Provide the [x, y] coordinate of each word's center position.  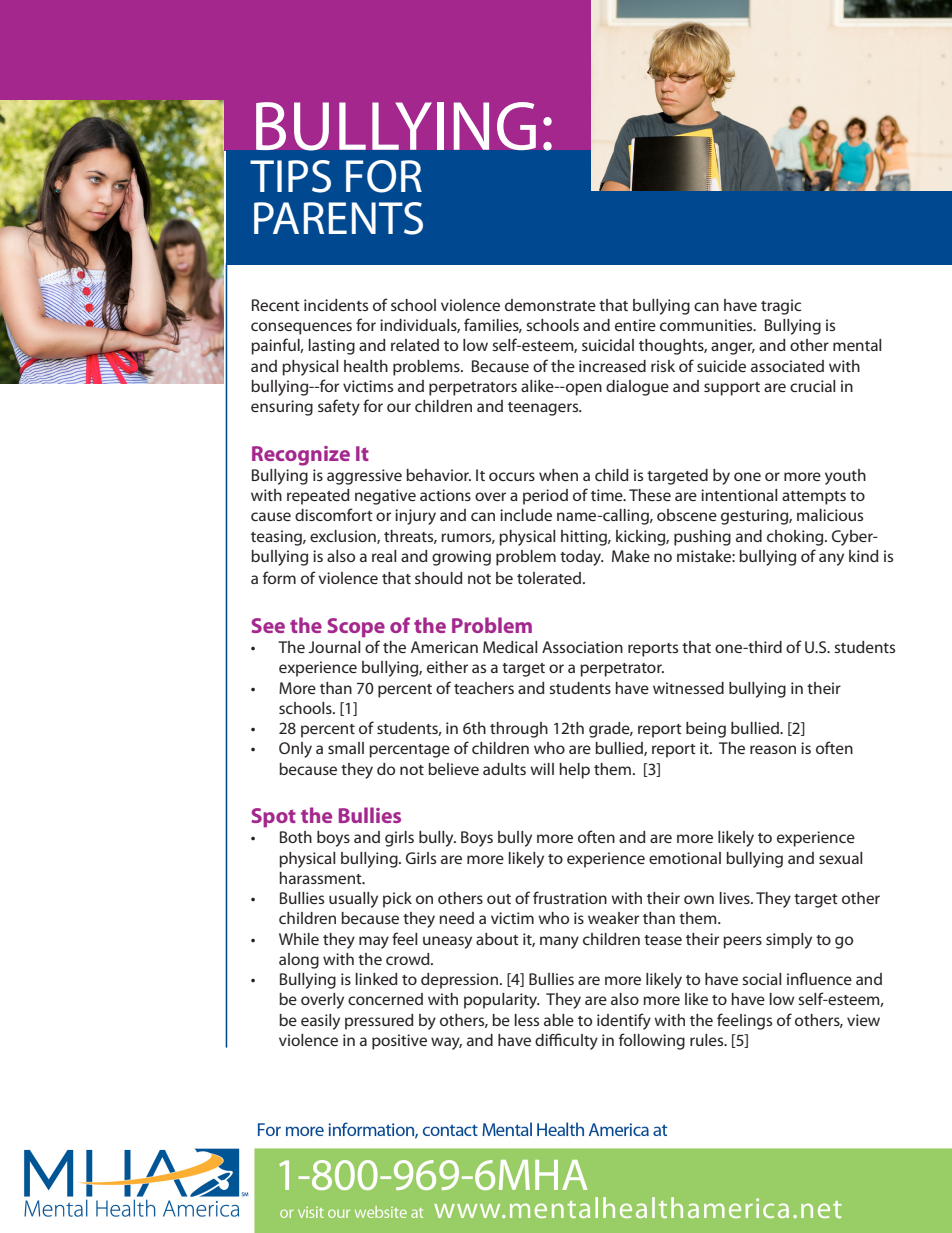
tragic [781, 307]
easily [320, 1022]
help [575, 771]
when [558, 475]
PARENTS [338, 218]
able [559, 1020]
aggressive [364, 477]
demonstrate [550, 305]
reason [773, 749]
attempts [814, 498]
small [346, 748]
